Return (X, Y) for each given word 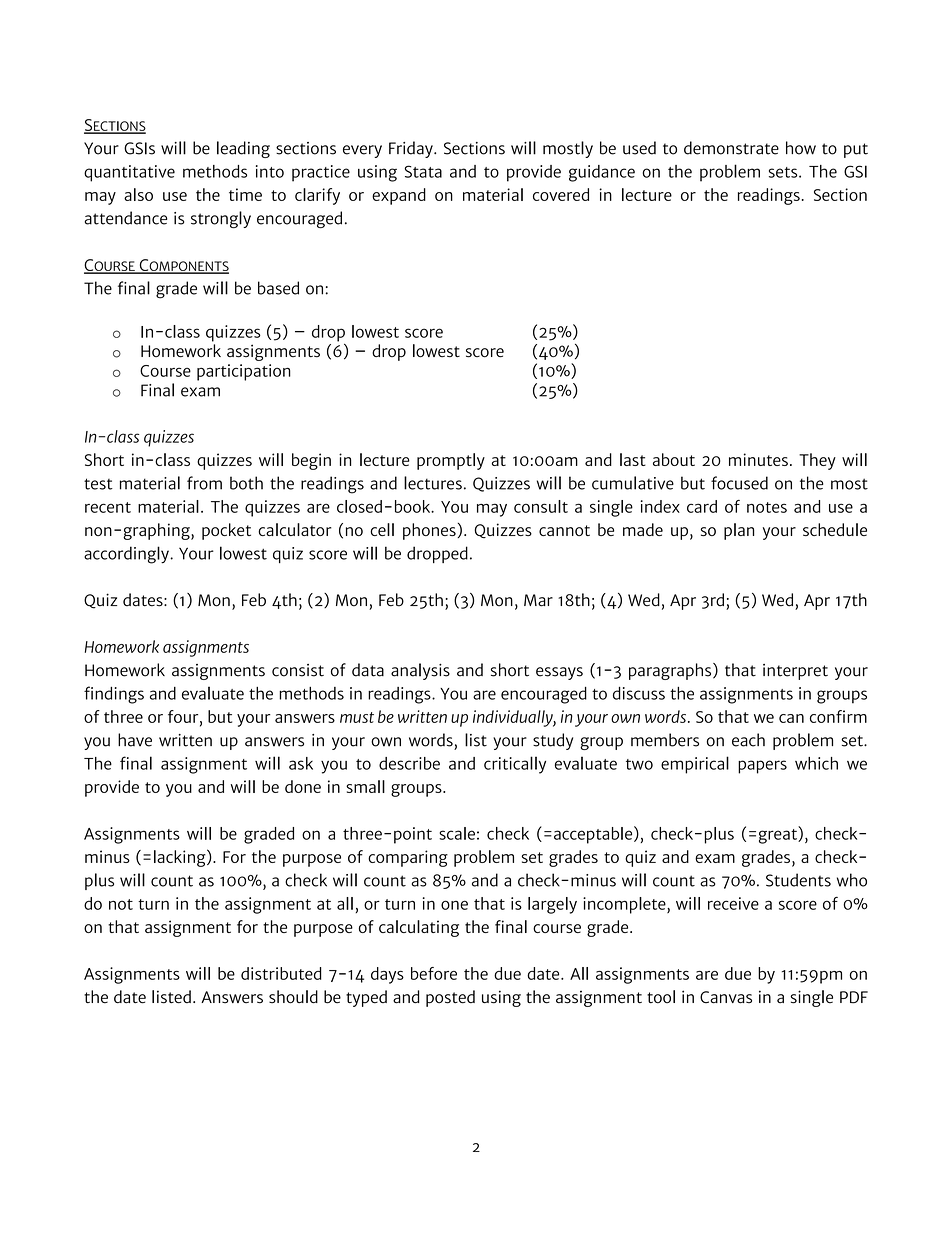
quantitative (129, 173)
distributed (281, 973)
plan (739, 531)
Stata (423, 171)
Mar (538, 600)
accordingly (127, 555)
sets (784, 172)
